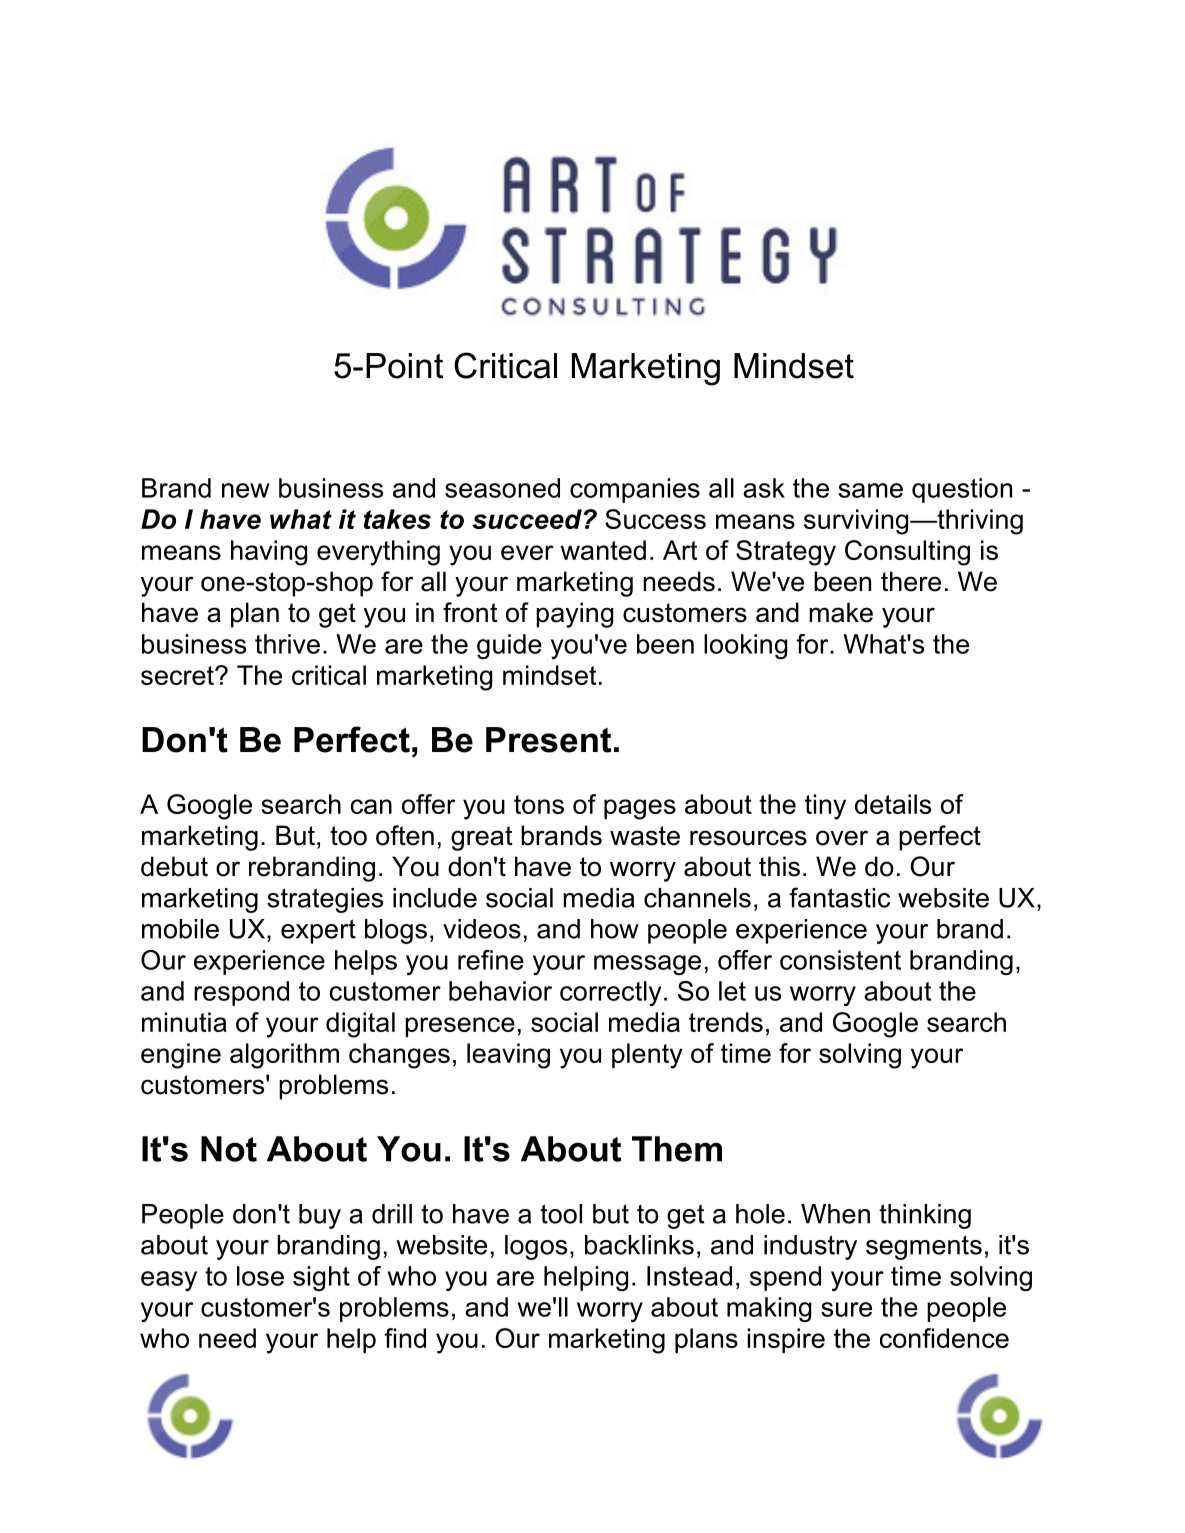 The width and height of the screenshot is (1185, 1533). Describe the element at coordinates (246, 490) in the screenshot. I see `new` at that location.
